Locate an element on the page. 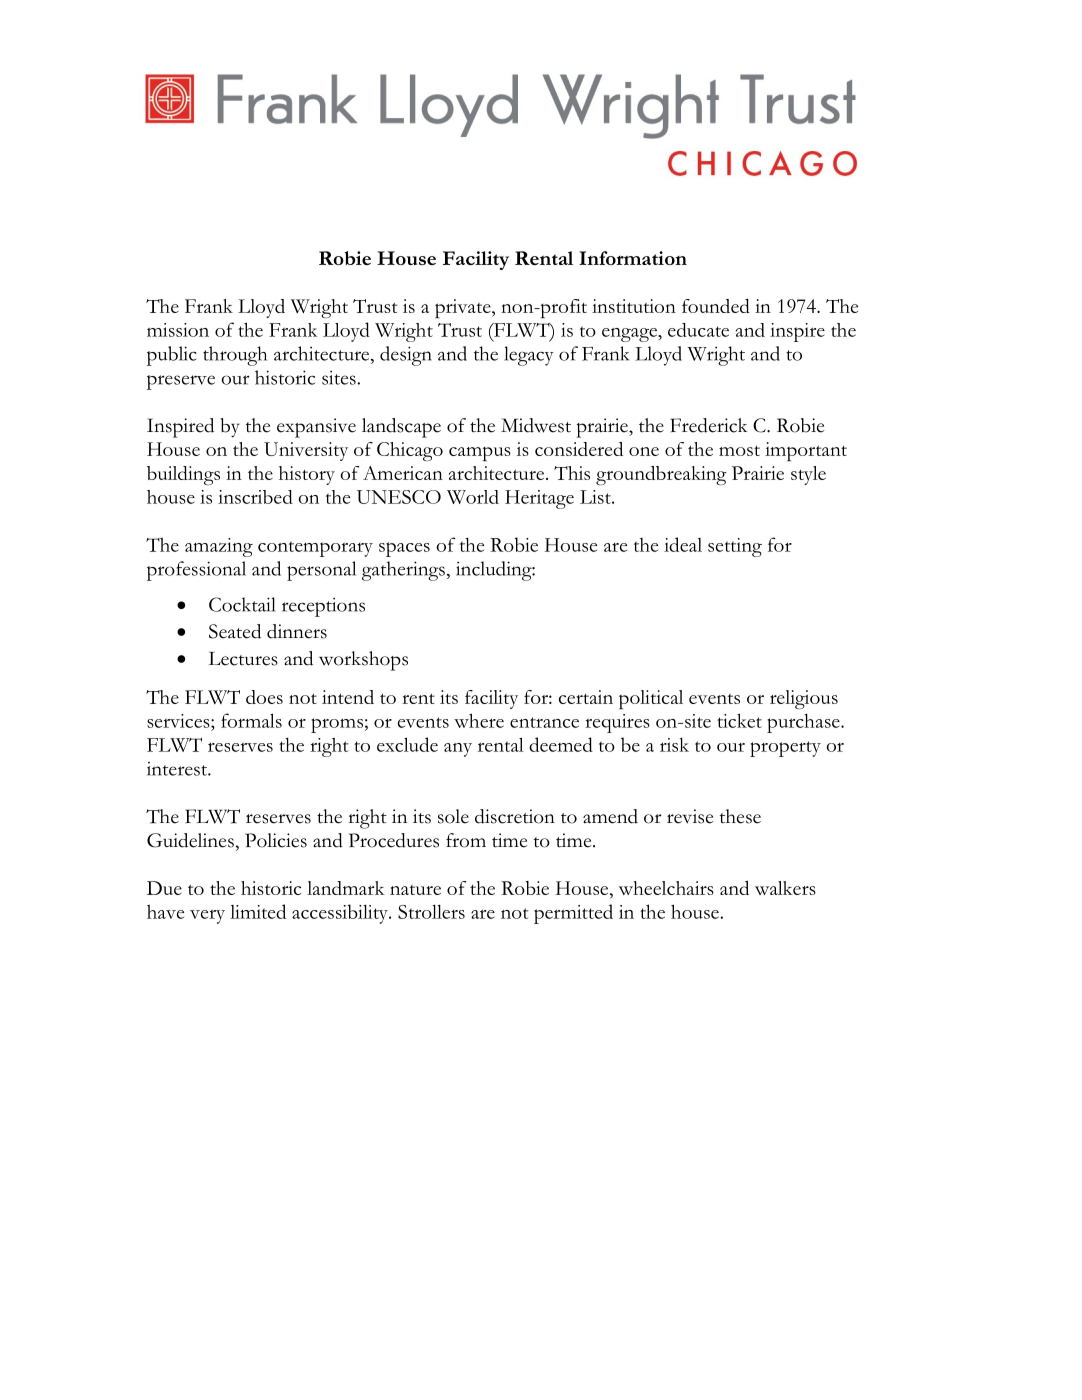 The image size is (1082, 1400). mission is located at coordinates (178, 330).
